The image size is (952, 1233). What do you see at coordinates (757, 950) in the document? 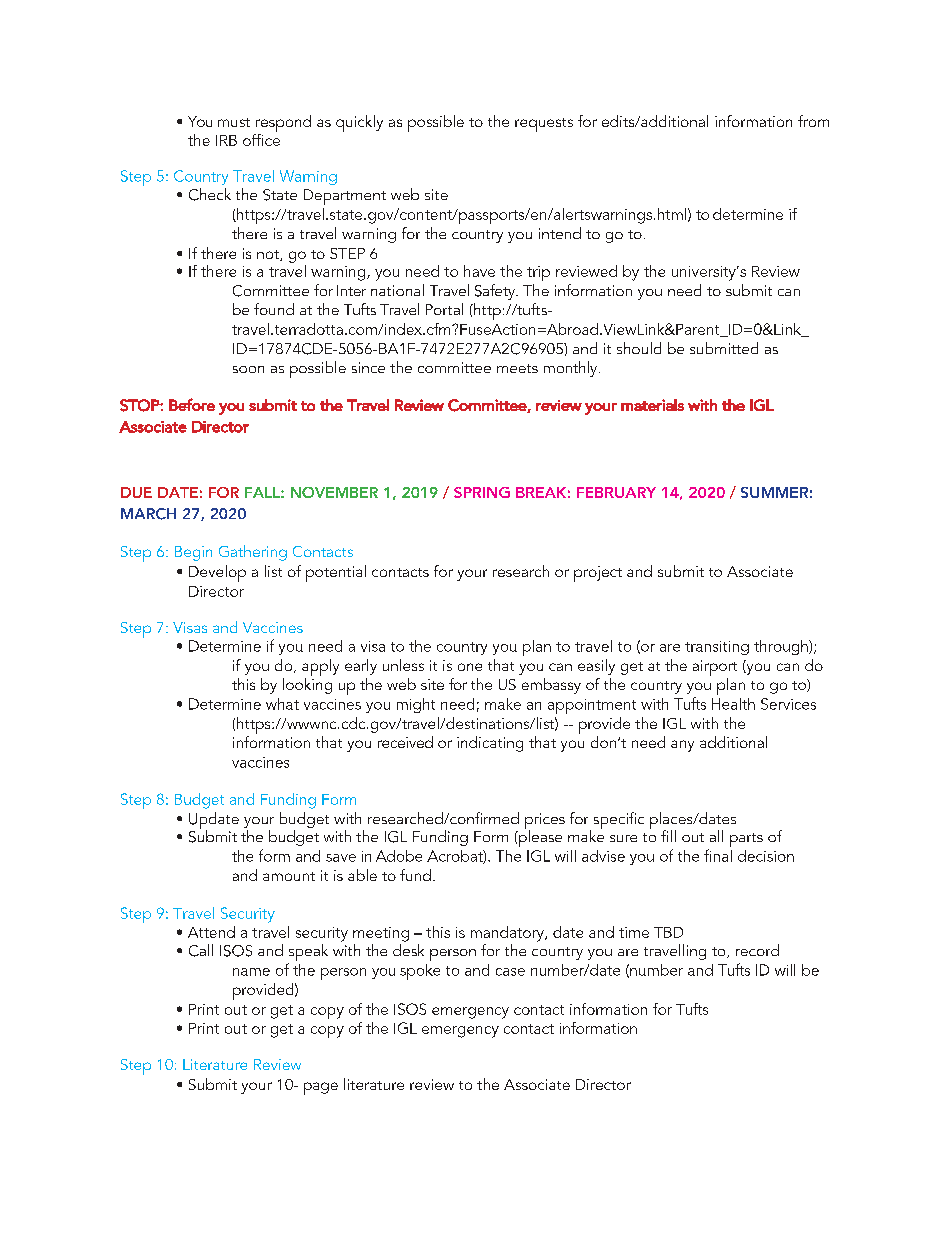
I see `record` at bounding box center [757, 950].
